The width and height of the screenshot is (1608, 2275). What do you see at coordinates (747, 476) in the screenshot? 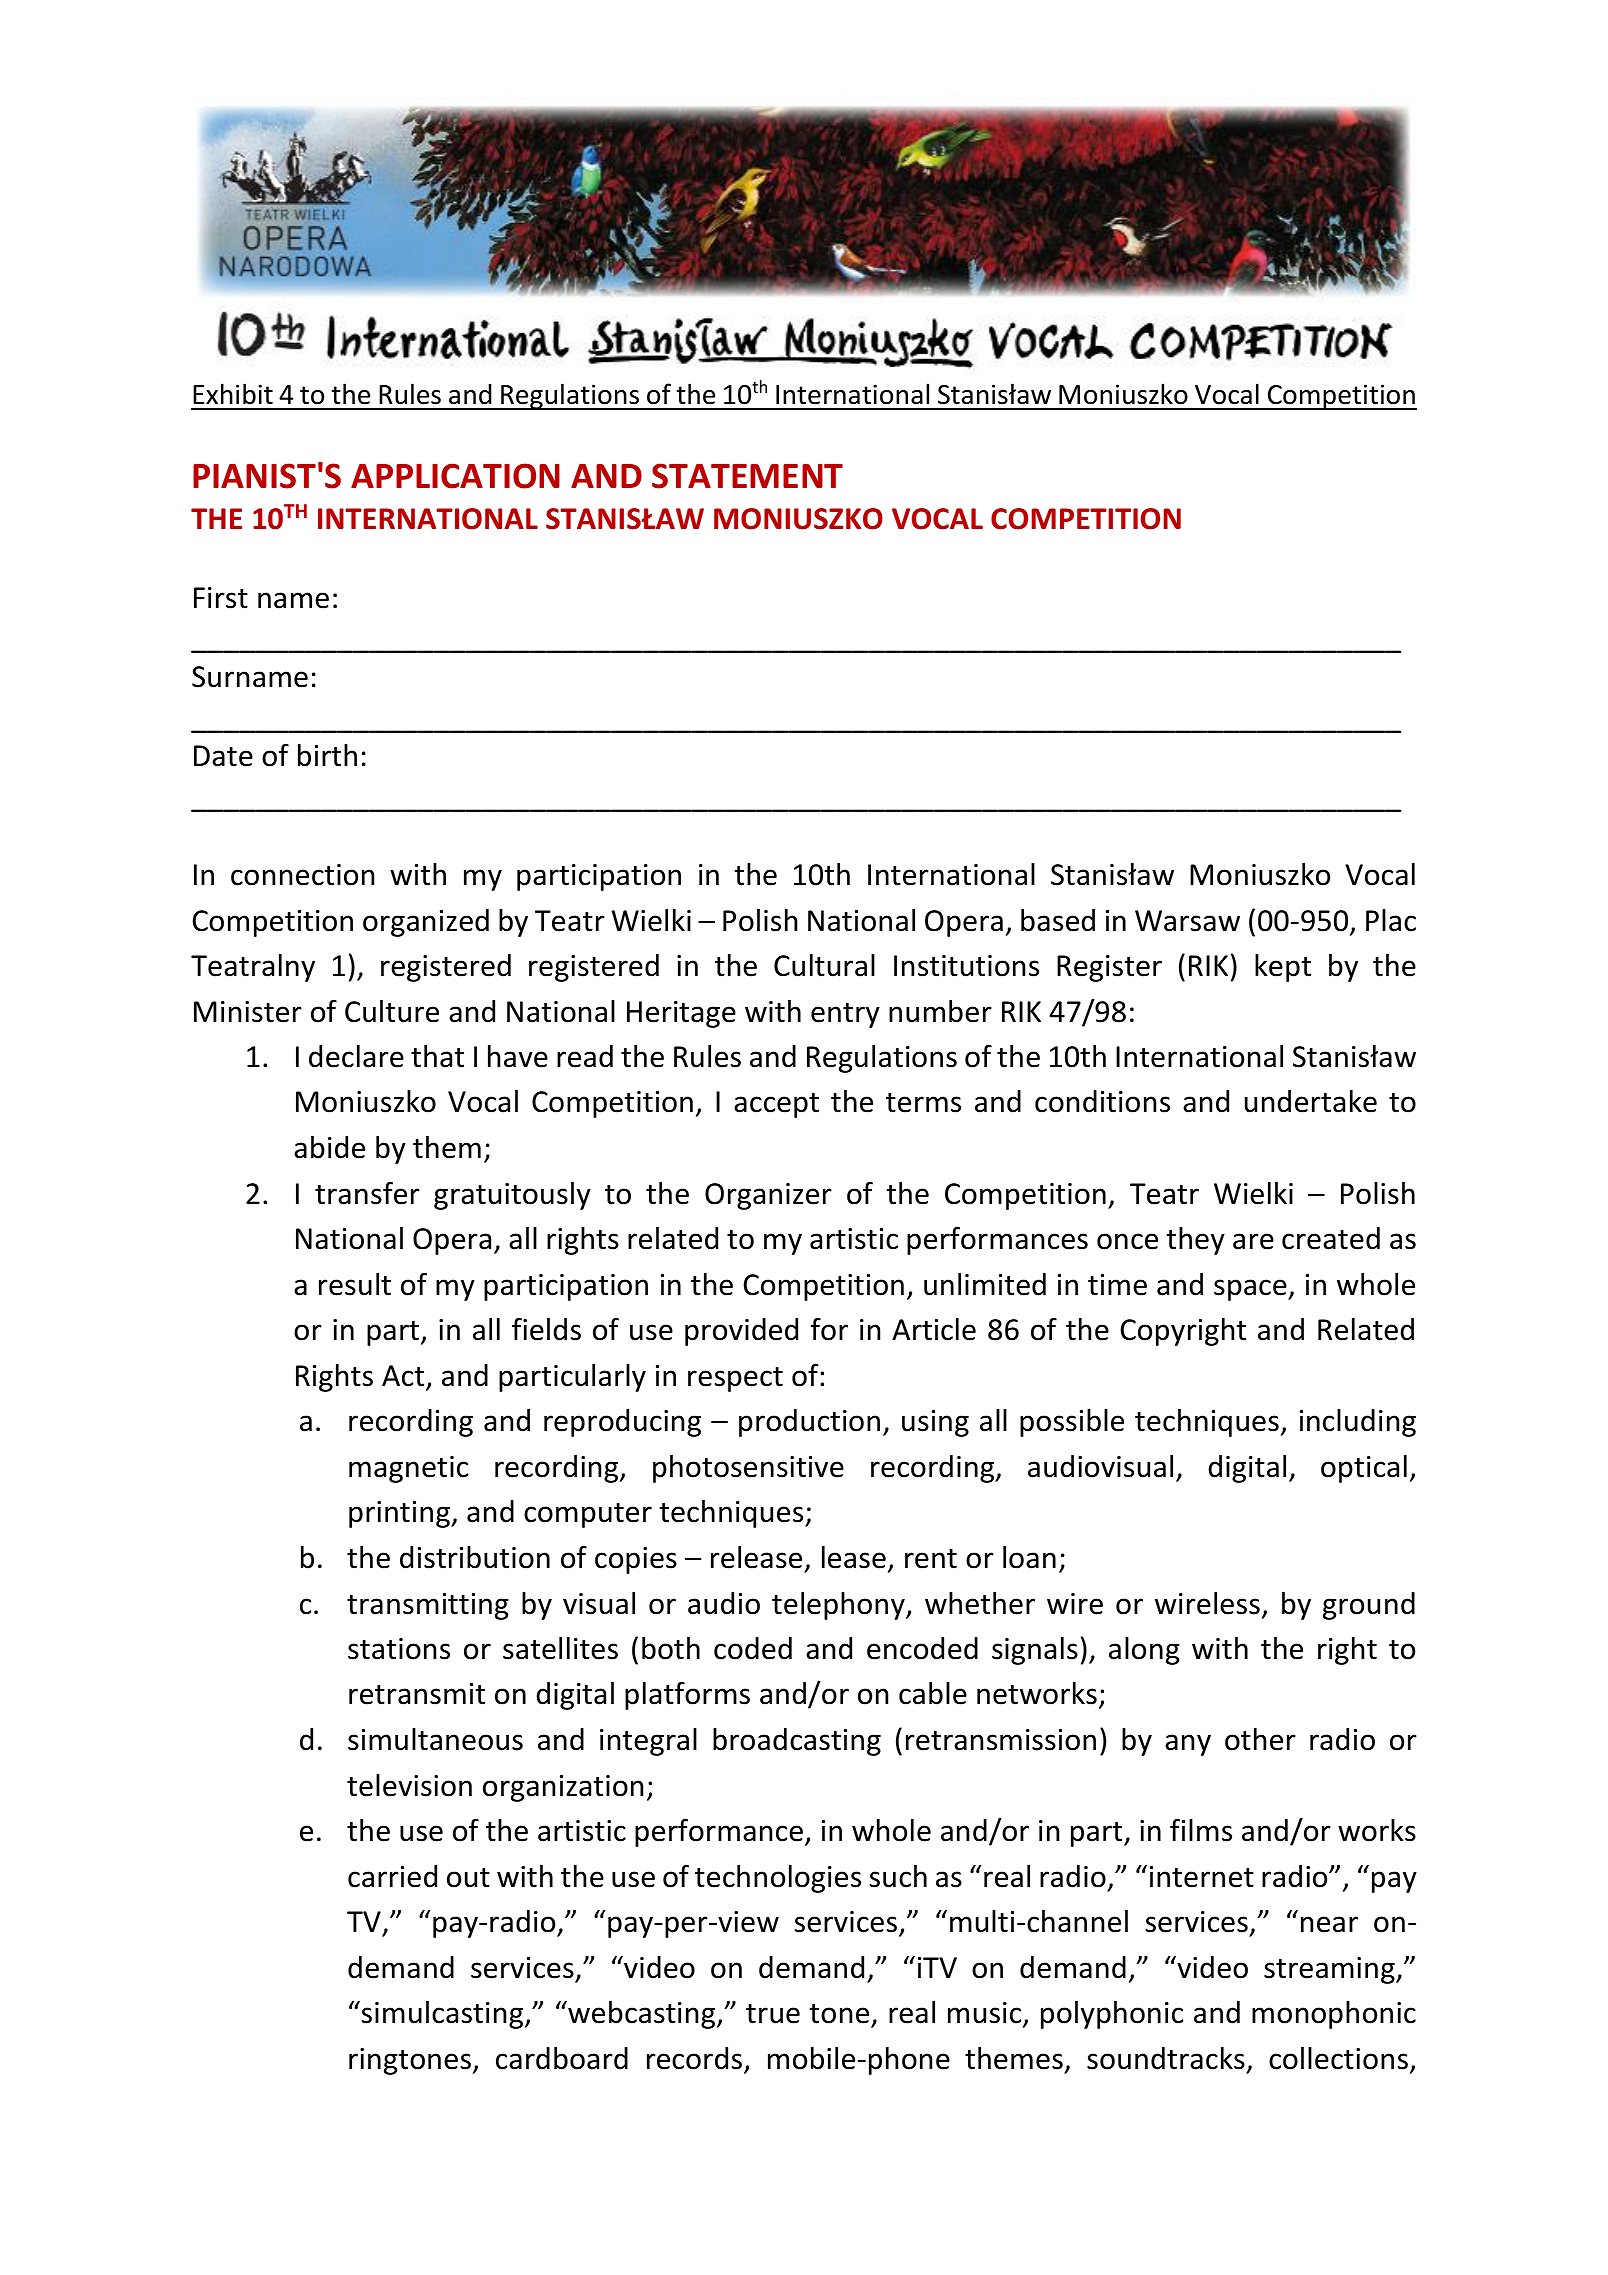
I see `STATEMENT` at bounding box center [747, 476].
